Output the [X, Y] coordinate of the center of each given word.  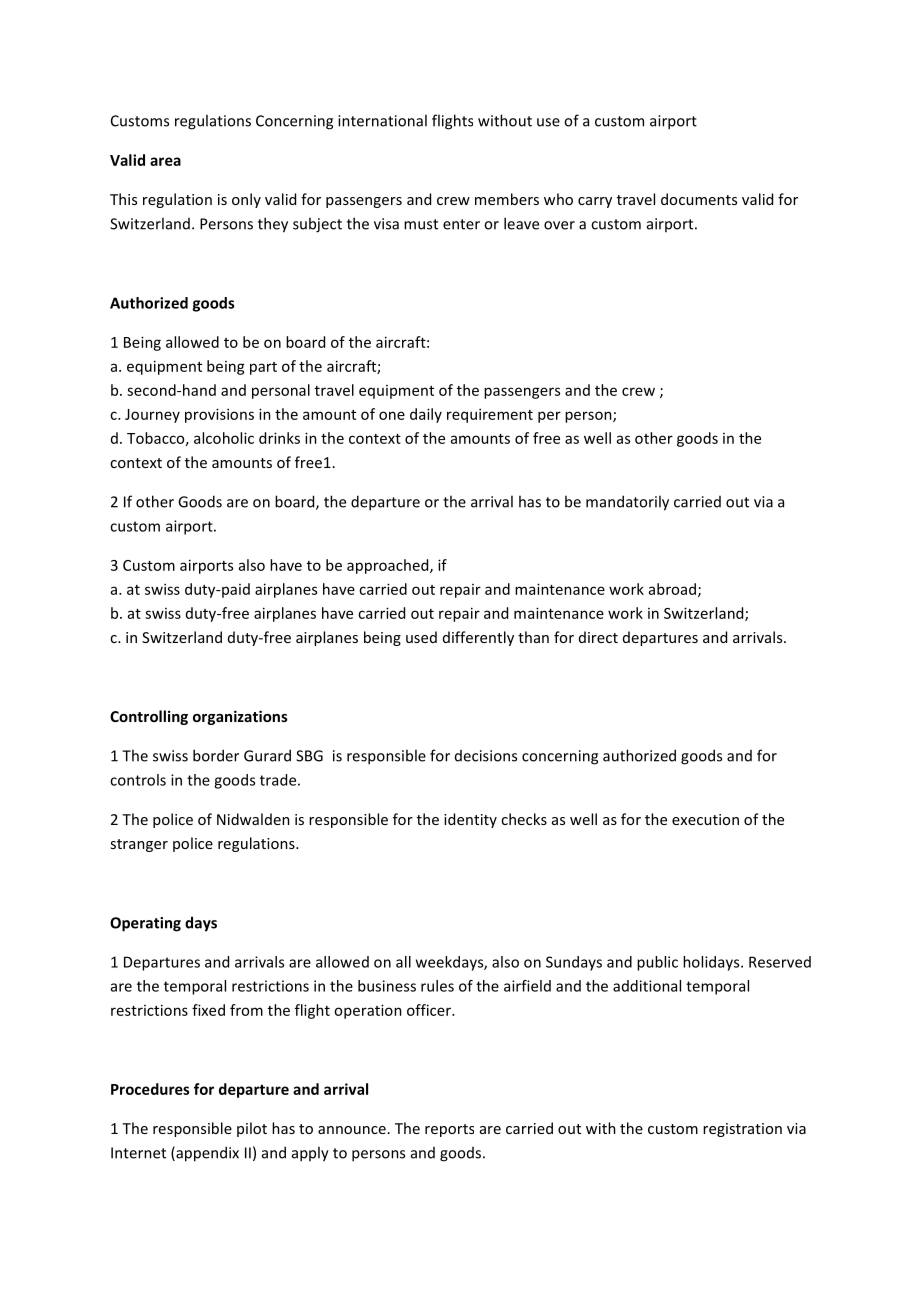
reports [449, 1130]
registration [742, 1130]
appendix [206, 1154]
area [165, 161]
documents [699, 199]
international [382, 120]
